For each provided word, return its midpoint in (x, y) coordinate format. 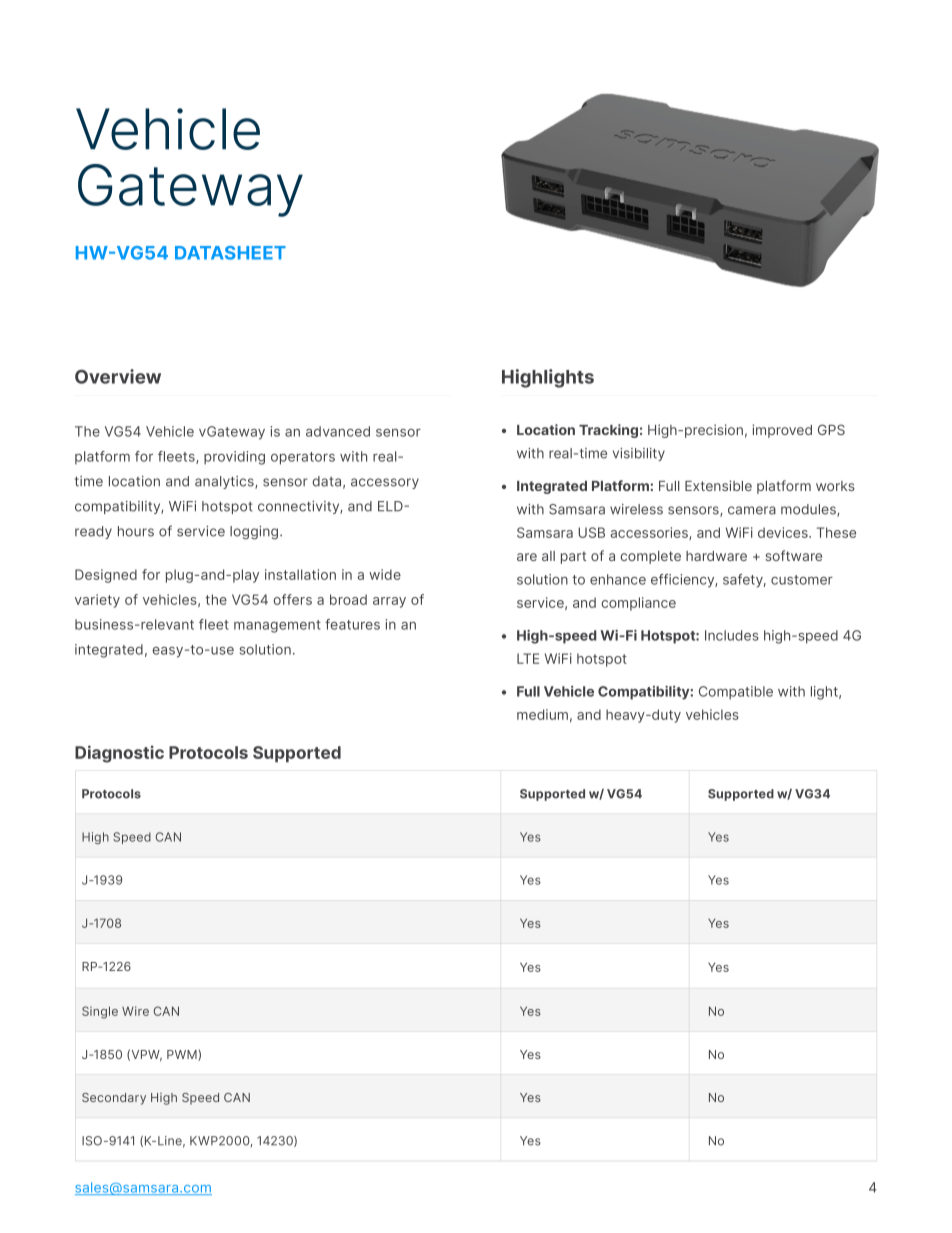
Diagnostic (119, 754)
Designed (106, 576)
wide (385, 574)
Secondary (114, 1099)
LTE (528, 658)
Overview (118, 376)
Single (100, 1012)
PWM (183, 1055)
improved (782, 431)
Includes (732, 635)
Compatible (736, 693)
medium (542, 714)
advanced (338, 431)
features (352, 624)
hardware (716, 556)
